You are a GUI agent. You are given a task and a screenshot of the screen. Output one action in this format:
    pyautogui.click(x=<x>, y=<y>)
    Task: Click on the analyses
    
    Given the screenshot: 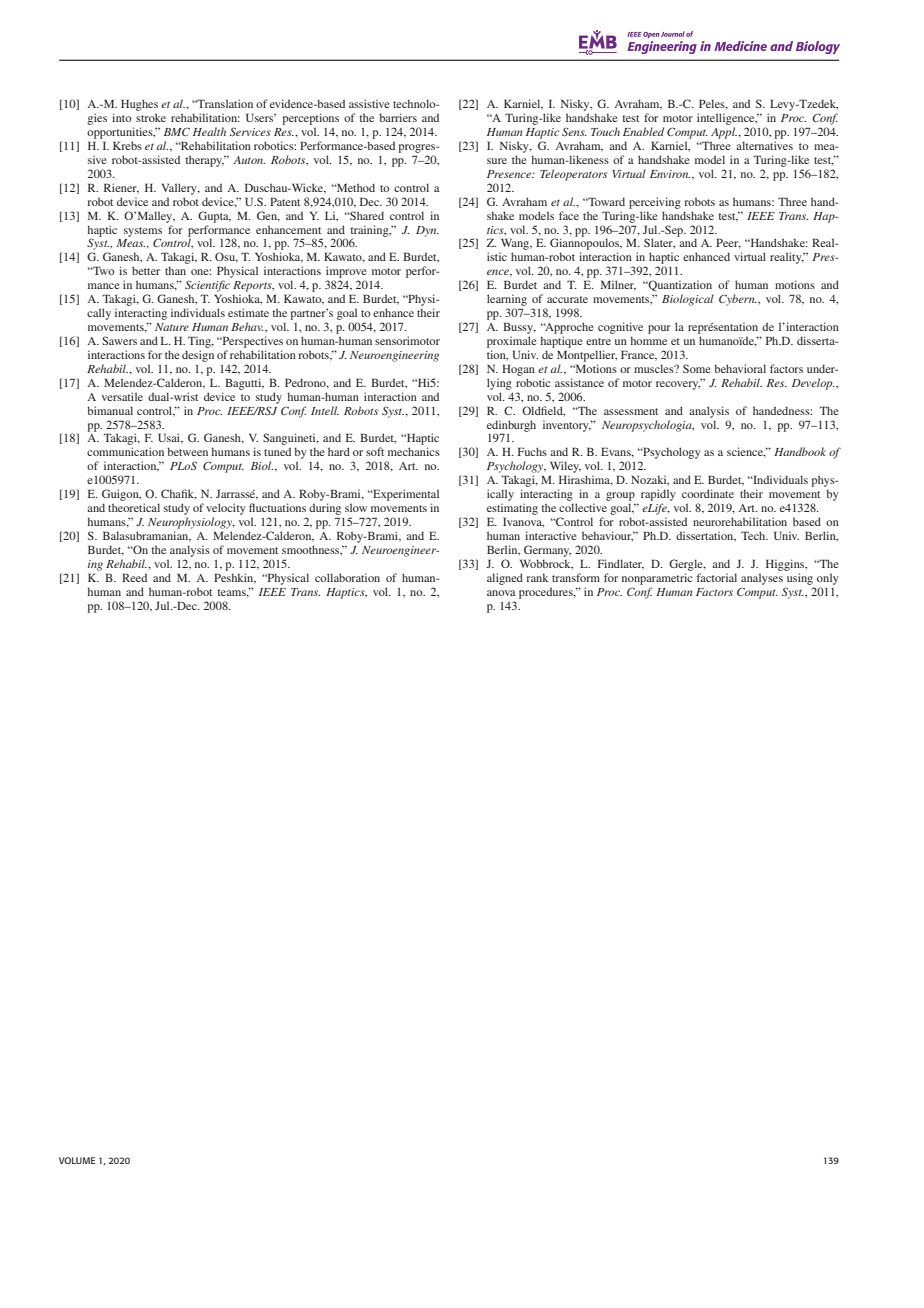 What is the action you would take?
    pyautogui.click(x=762, y=579)
